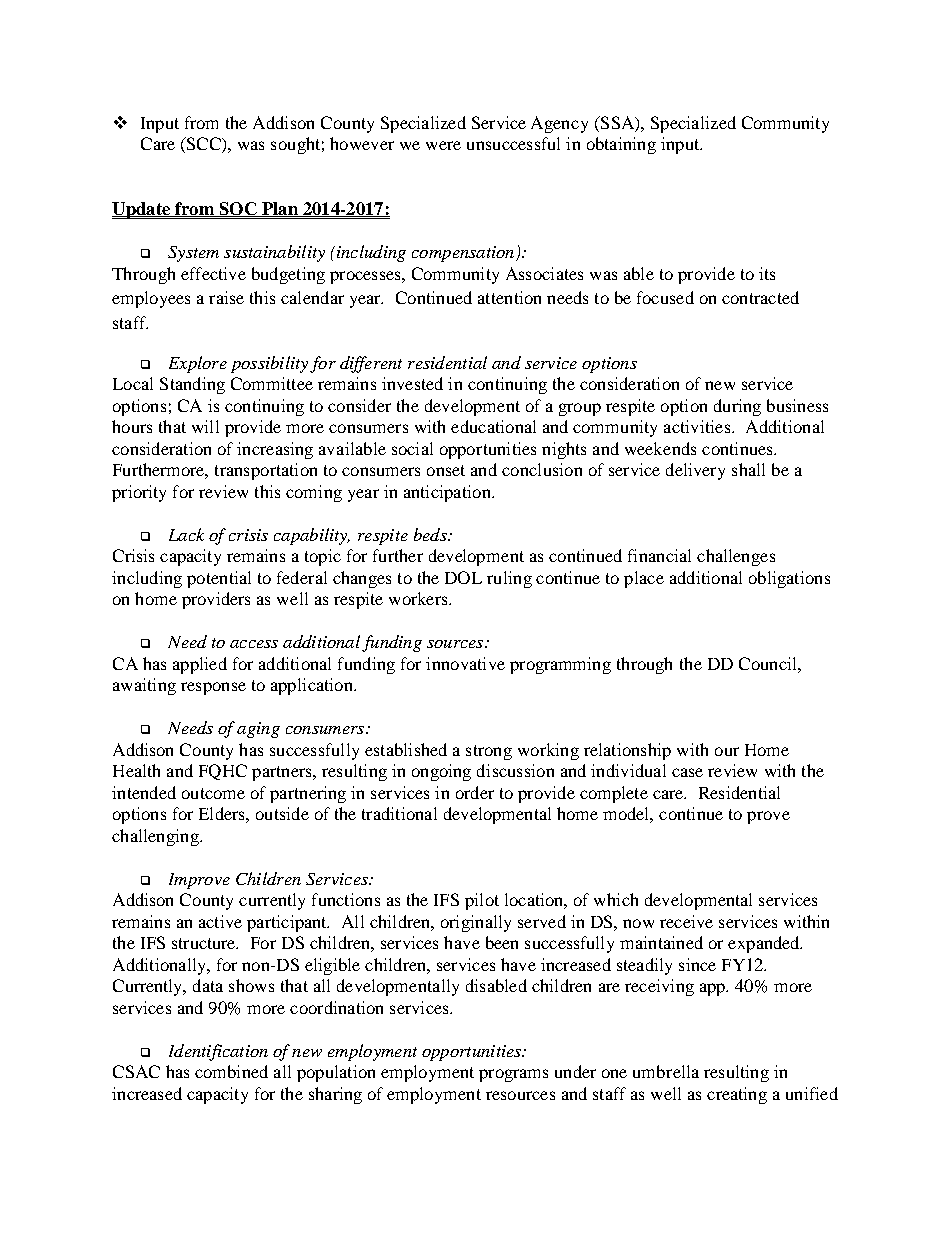 This screenshot has height=1233, width=952. What do you see at coordinates (156, 837) in the screenshot?
I see `challenging` at bounding box center [156, 837].
